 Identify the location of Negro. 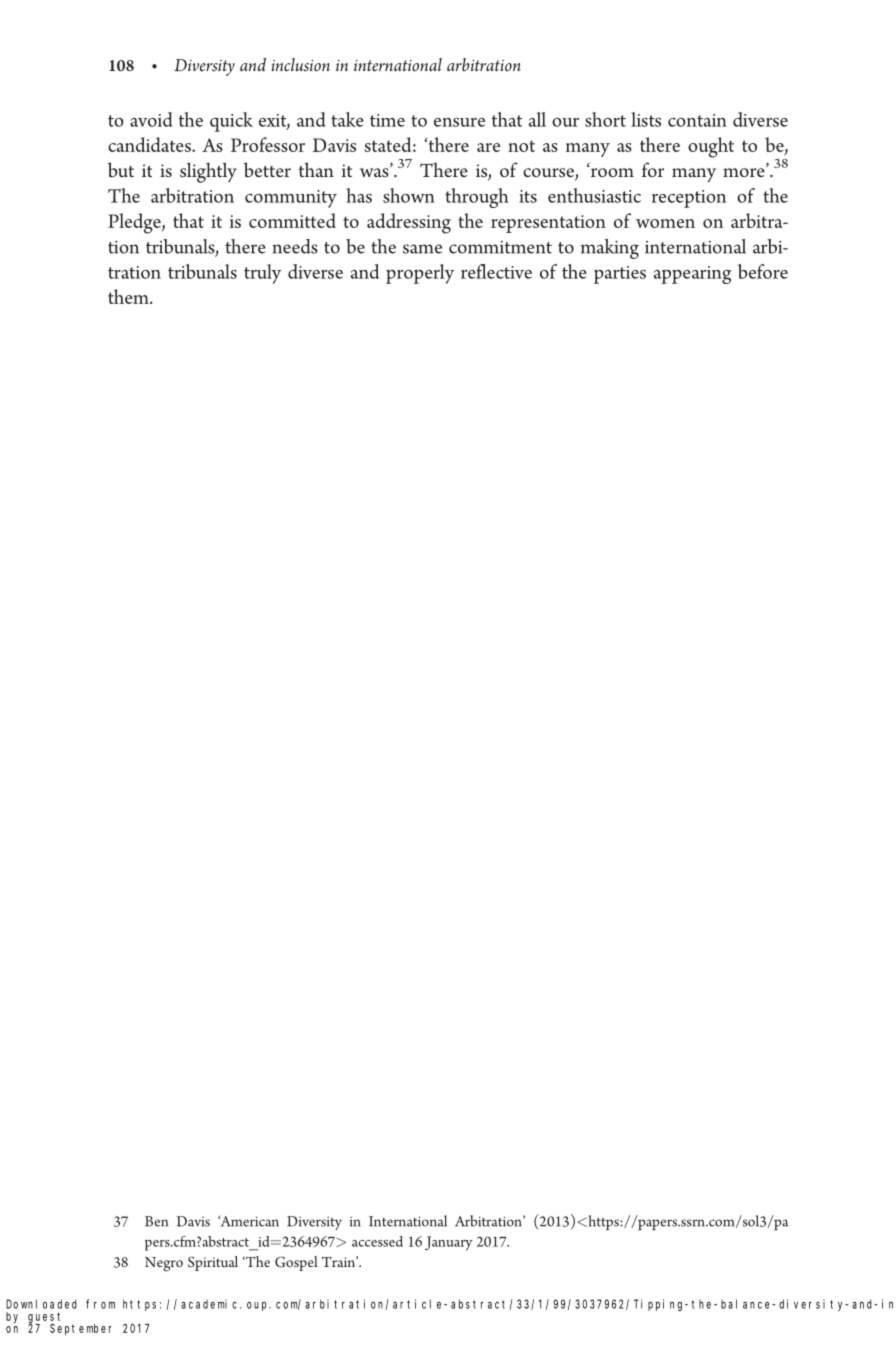
(164, 1264).
